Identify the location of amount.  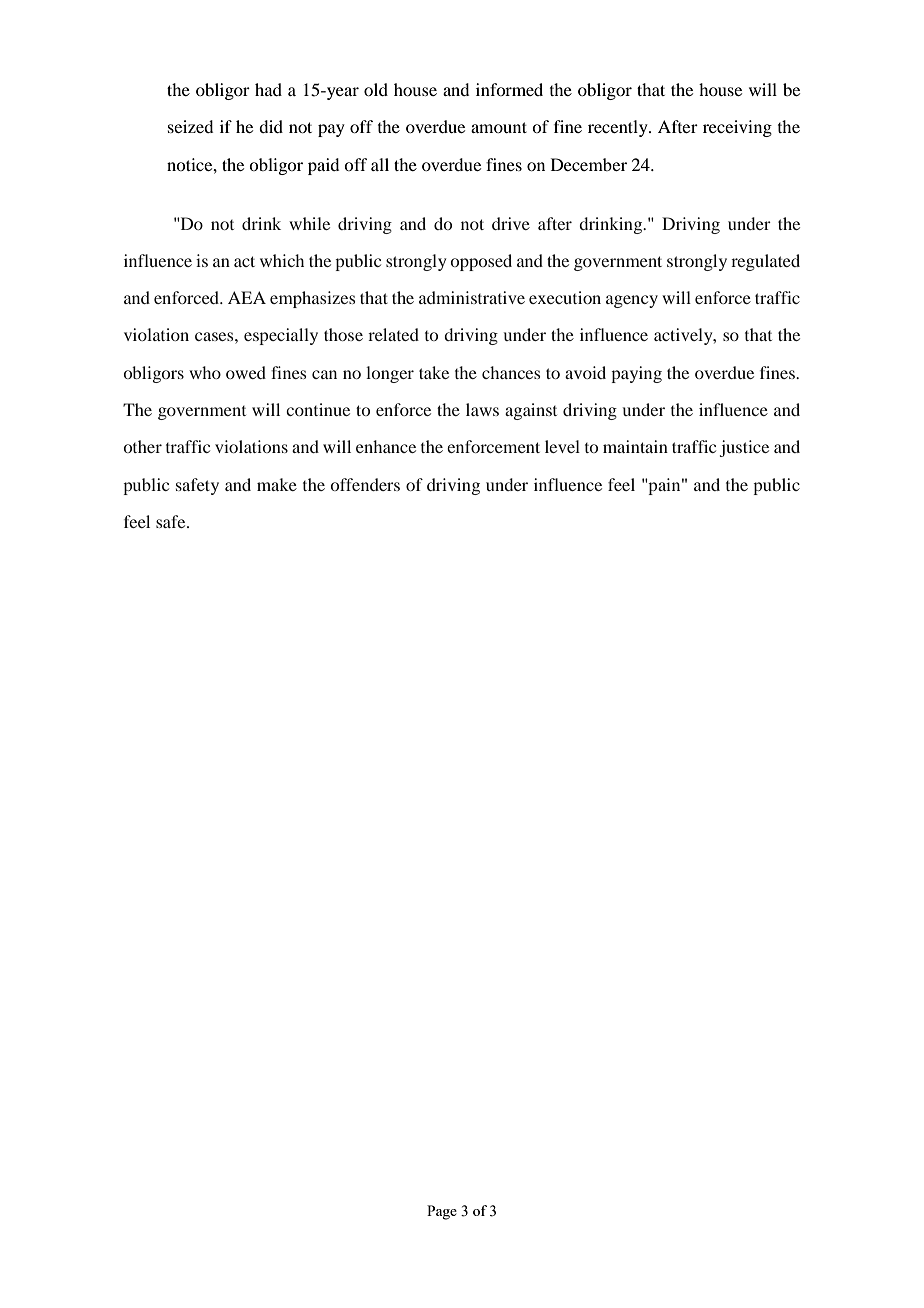
(499, 127).
